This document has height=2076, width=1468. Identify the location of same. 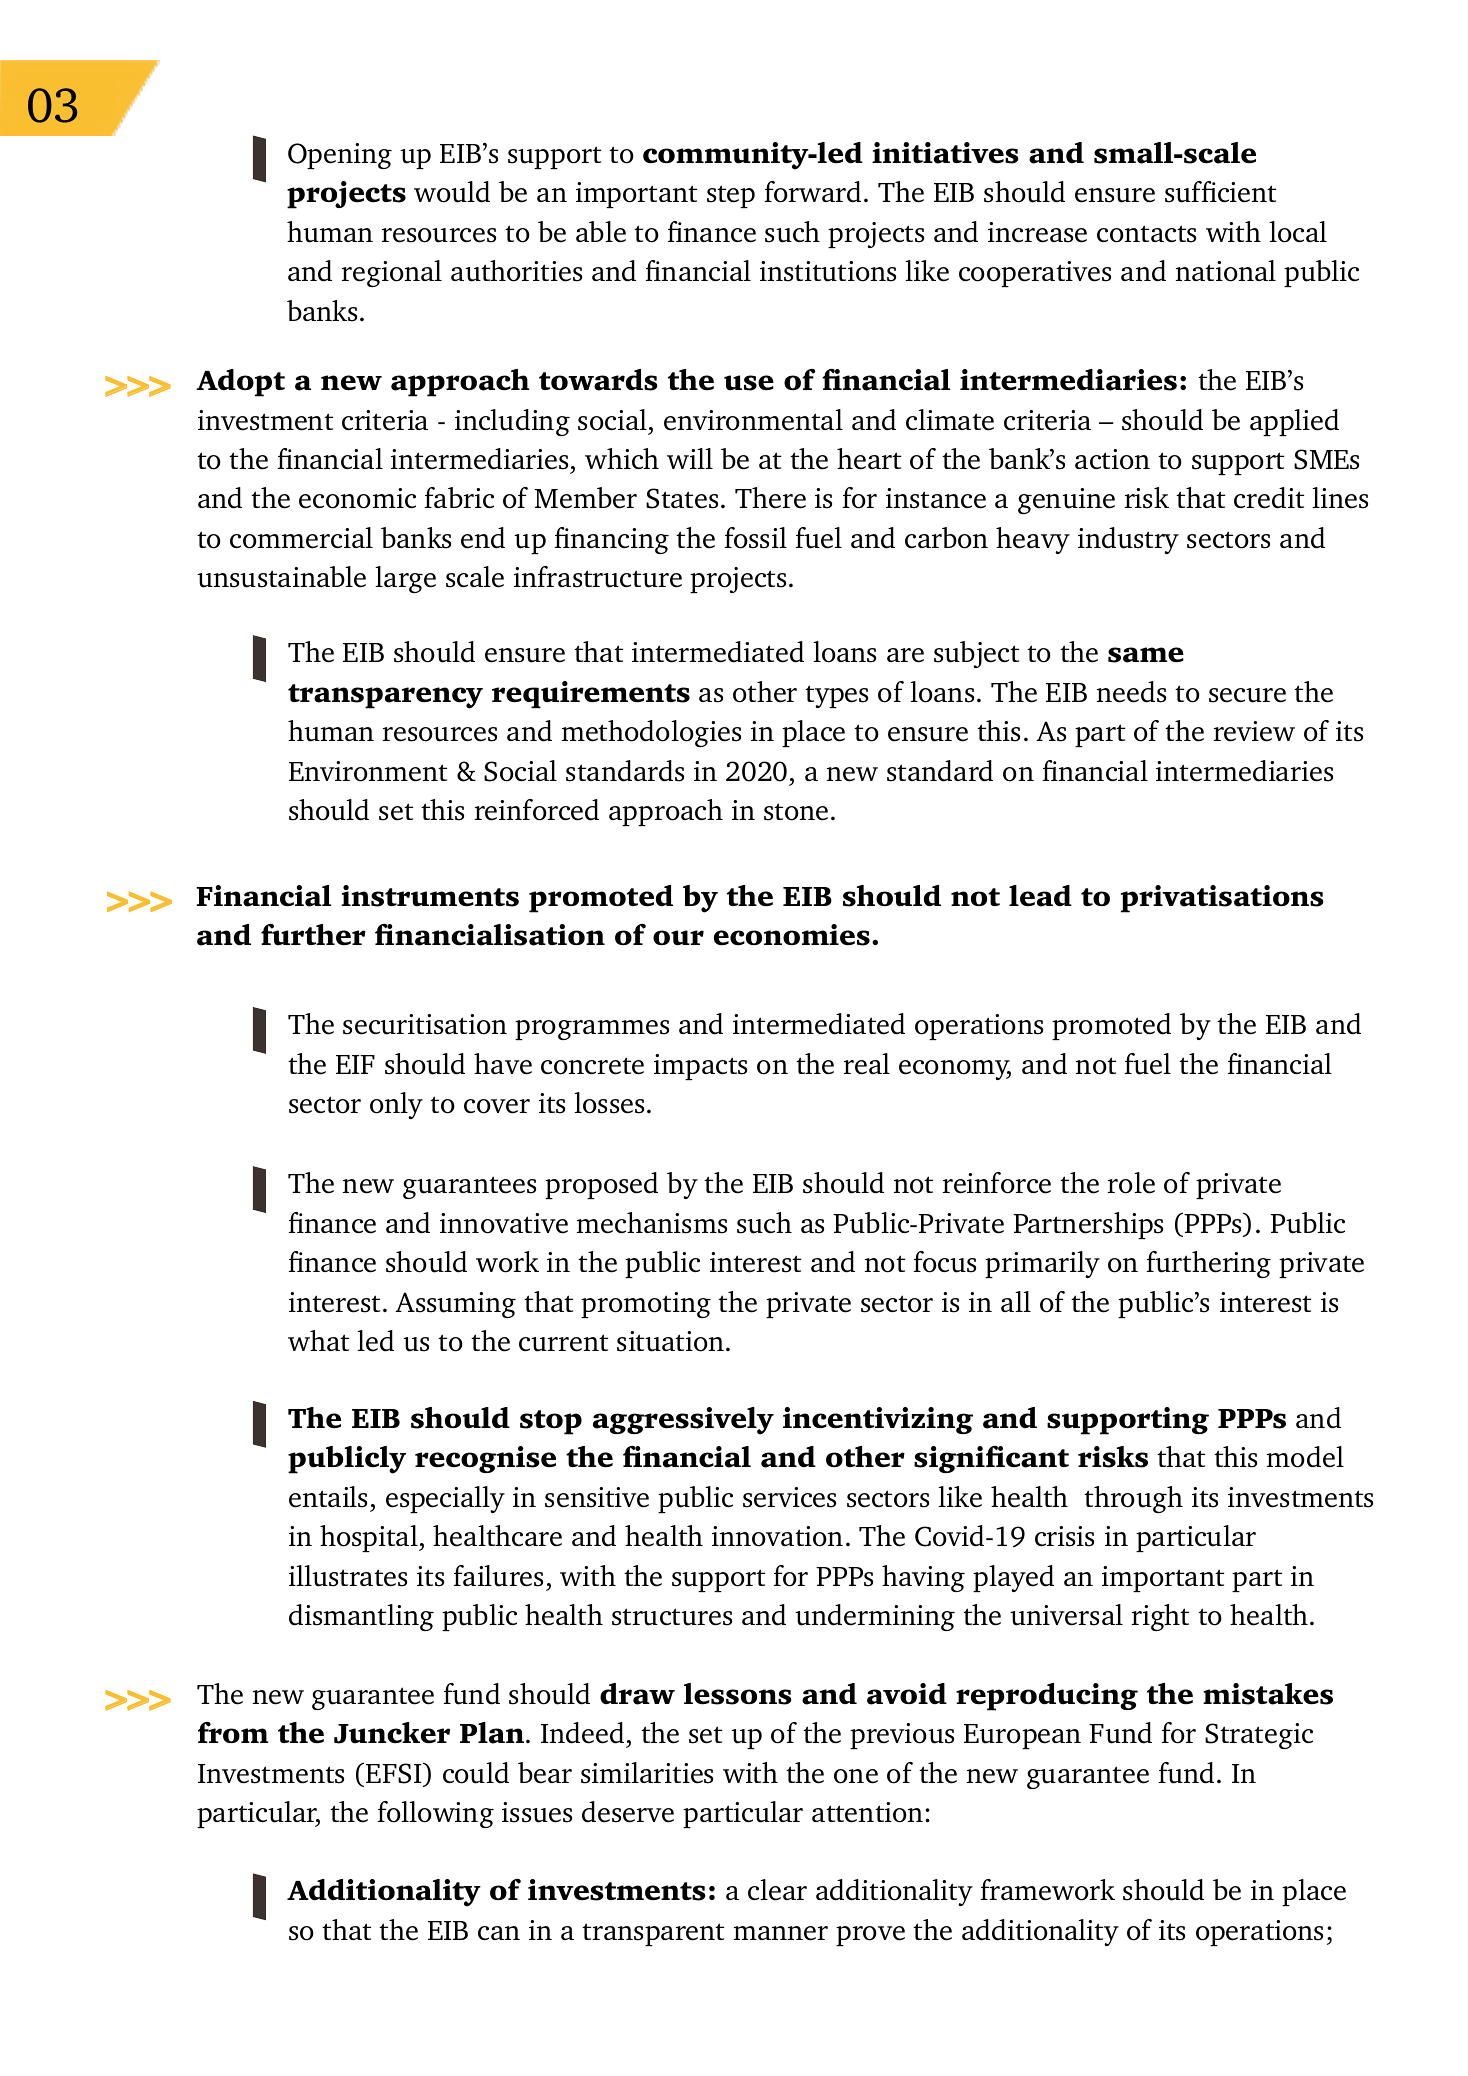
(1146, 655).
